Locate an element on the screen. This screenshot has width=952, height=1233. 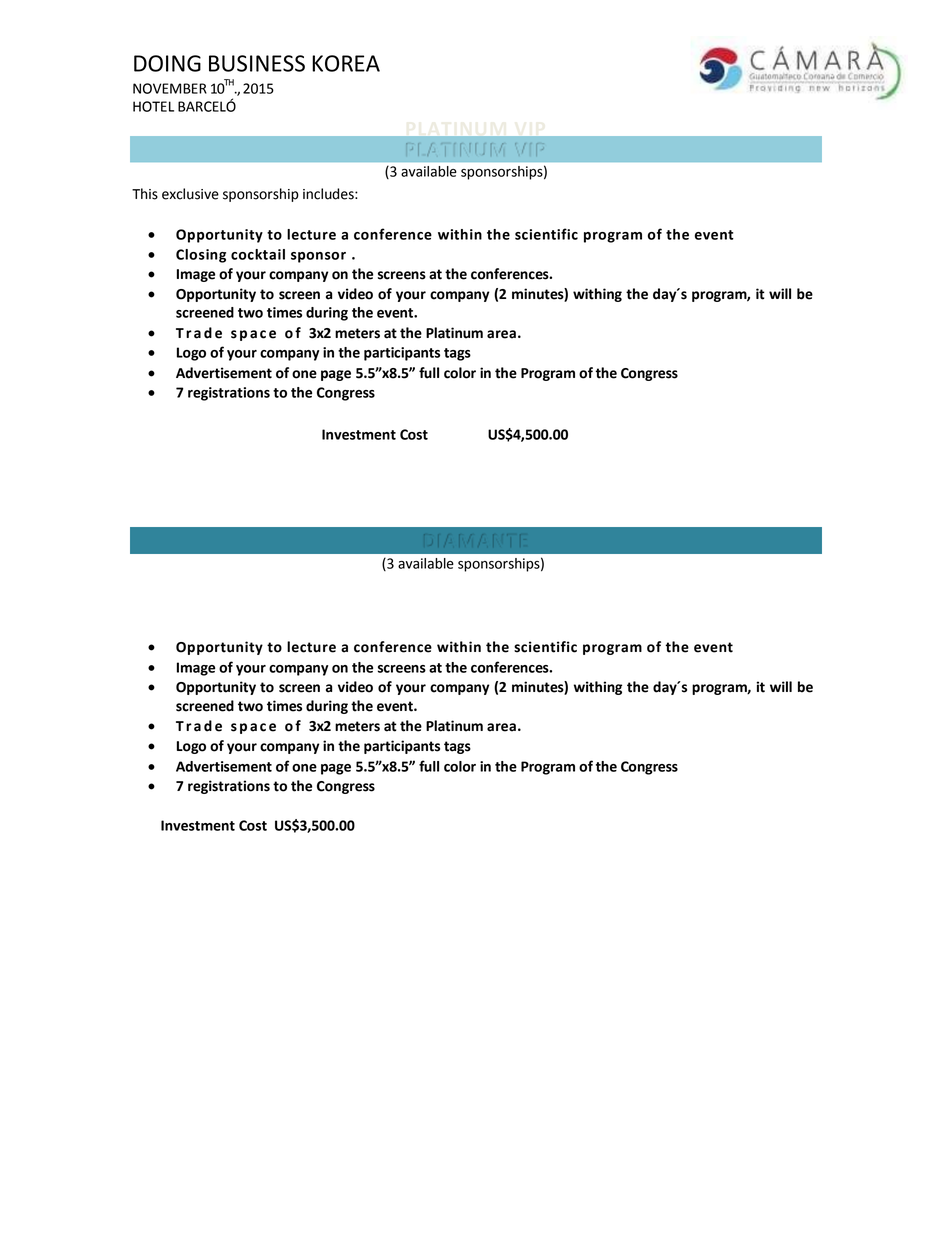
This is located at coordinates (145, 194).
